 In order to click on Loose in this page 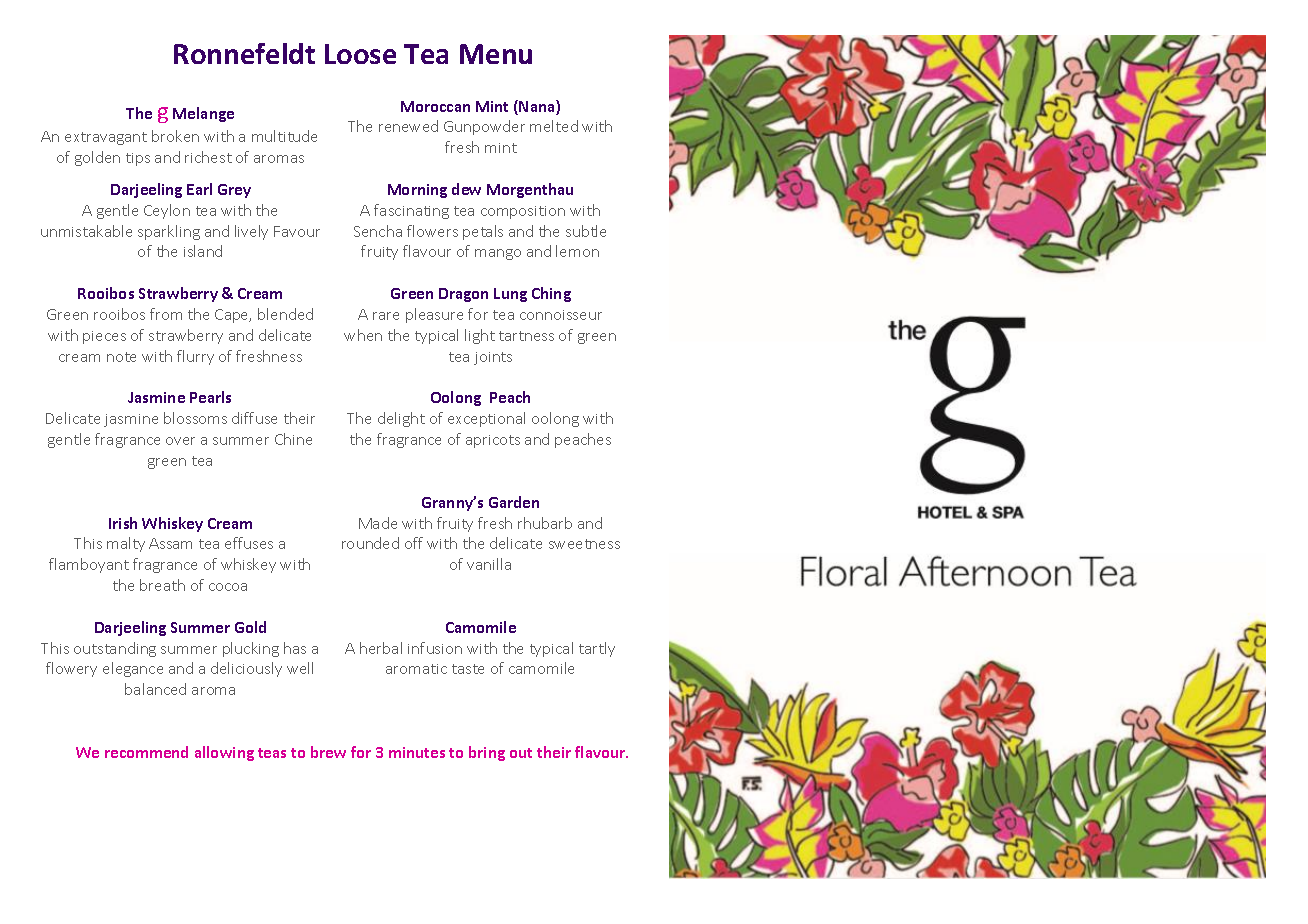, I will do `click(360, 54)`.
